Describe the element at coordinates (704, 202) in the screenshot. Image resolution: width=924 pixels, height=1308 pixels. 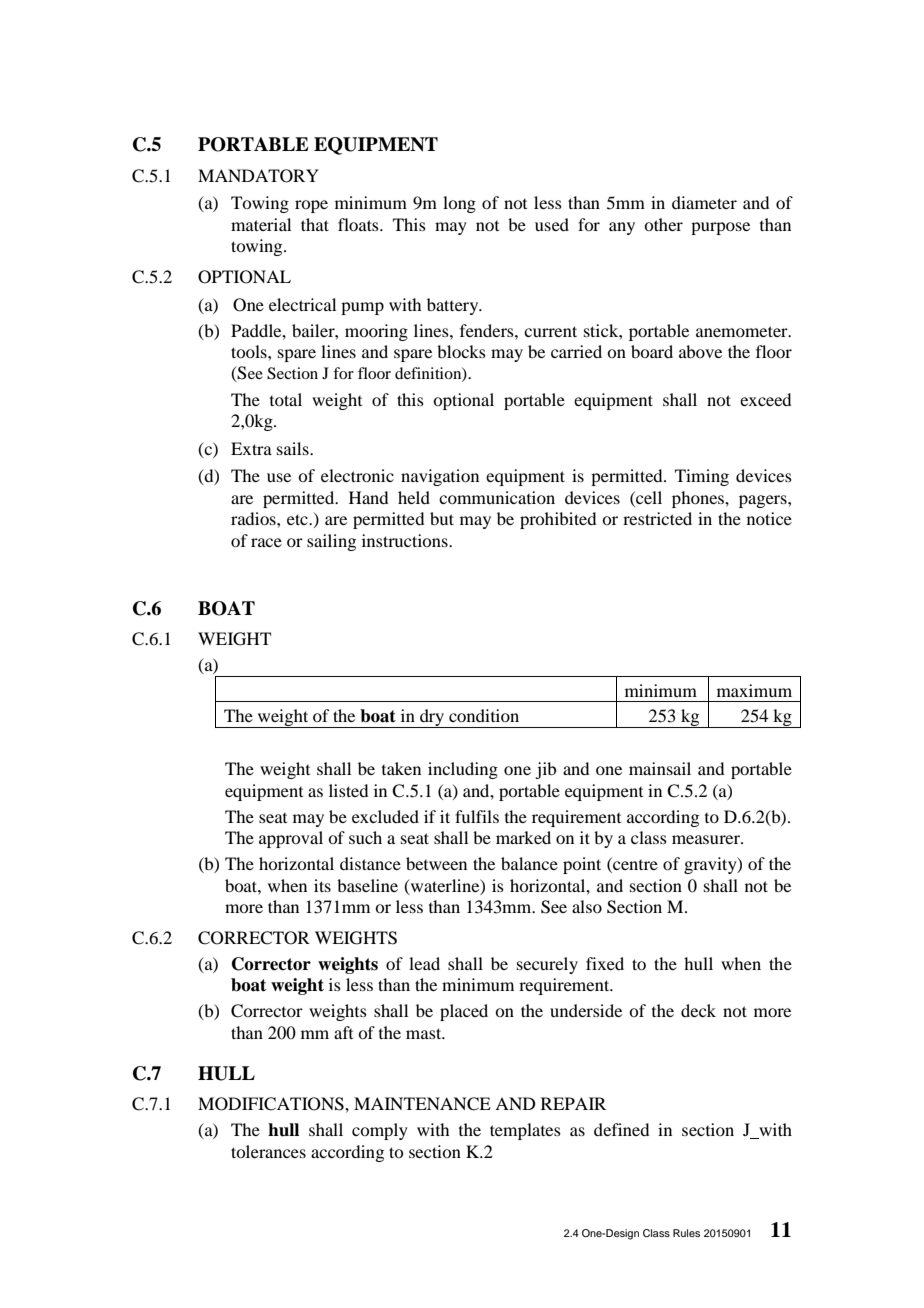
I see `diameter` at that location.
